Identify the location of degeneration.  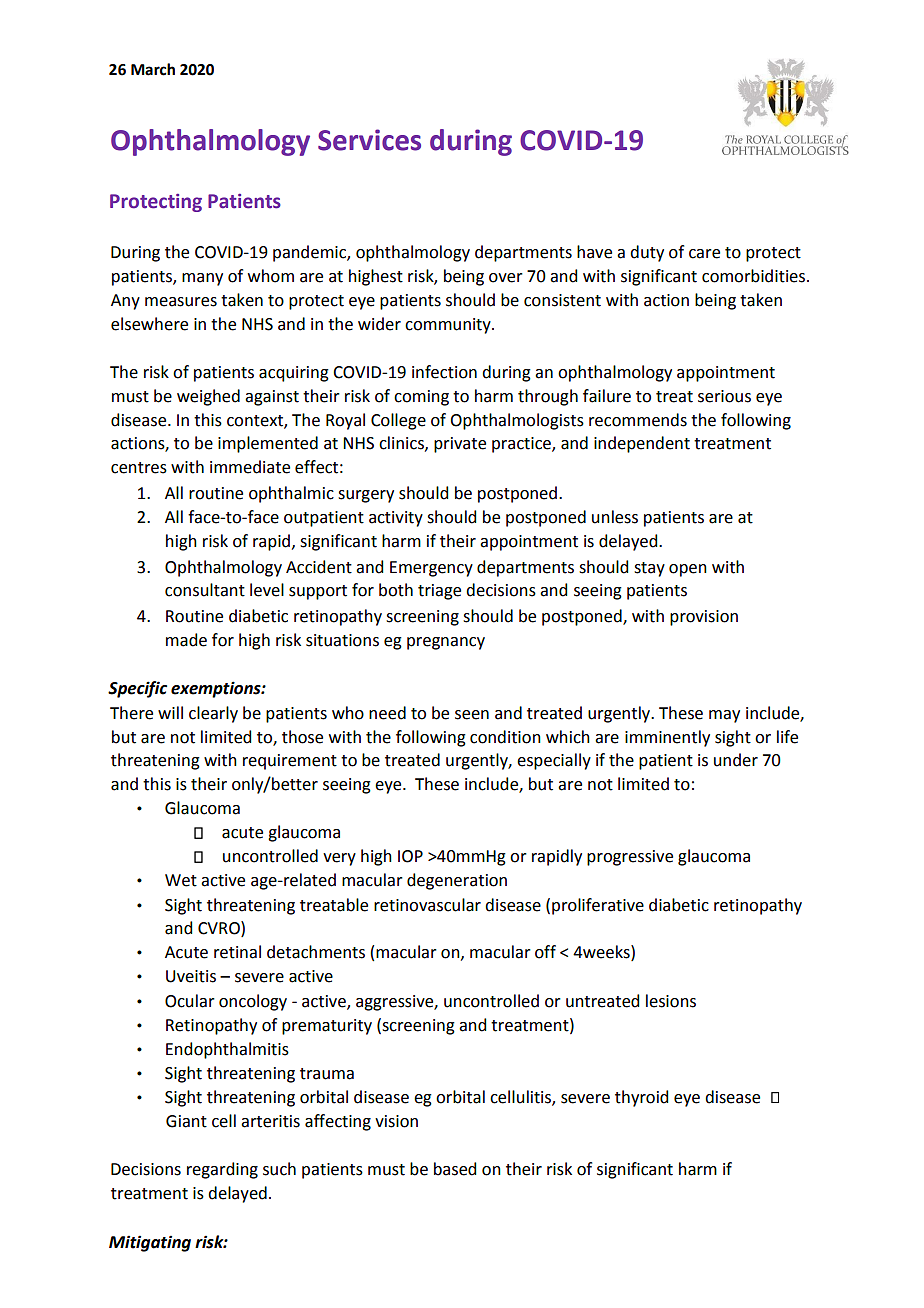
(457, 881).
